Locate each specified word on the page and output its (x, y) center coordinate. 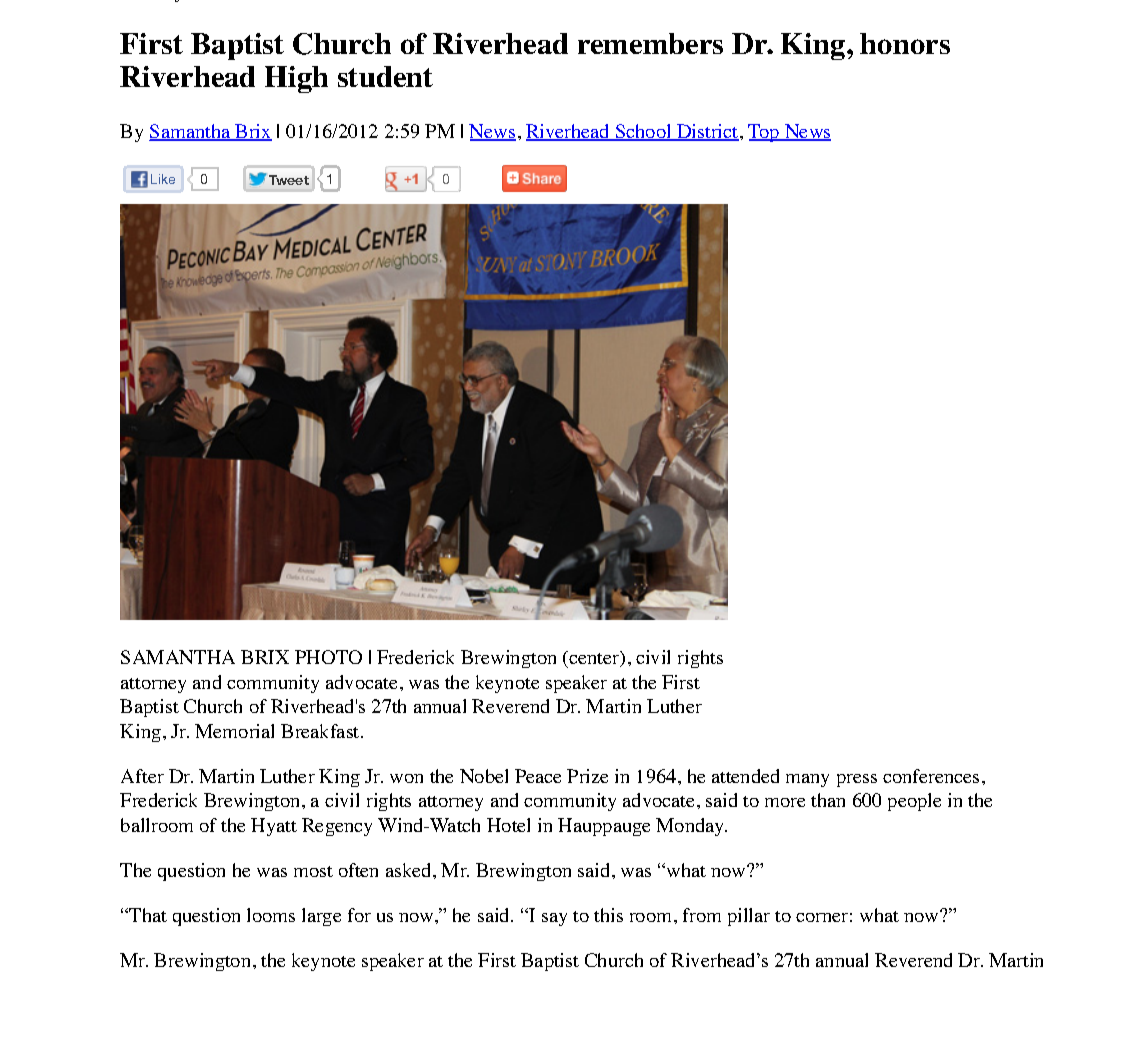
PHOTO (328, 657)
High (296, 79)
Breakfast (321, 731)
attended (745, 776)
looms (271, 915)
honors (905, 43)
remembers (650, 43)
